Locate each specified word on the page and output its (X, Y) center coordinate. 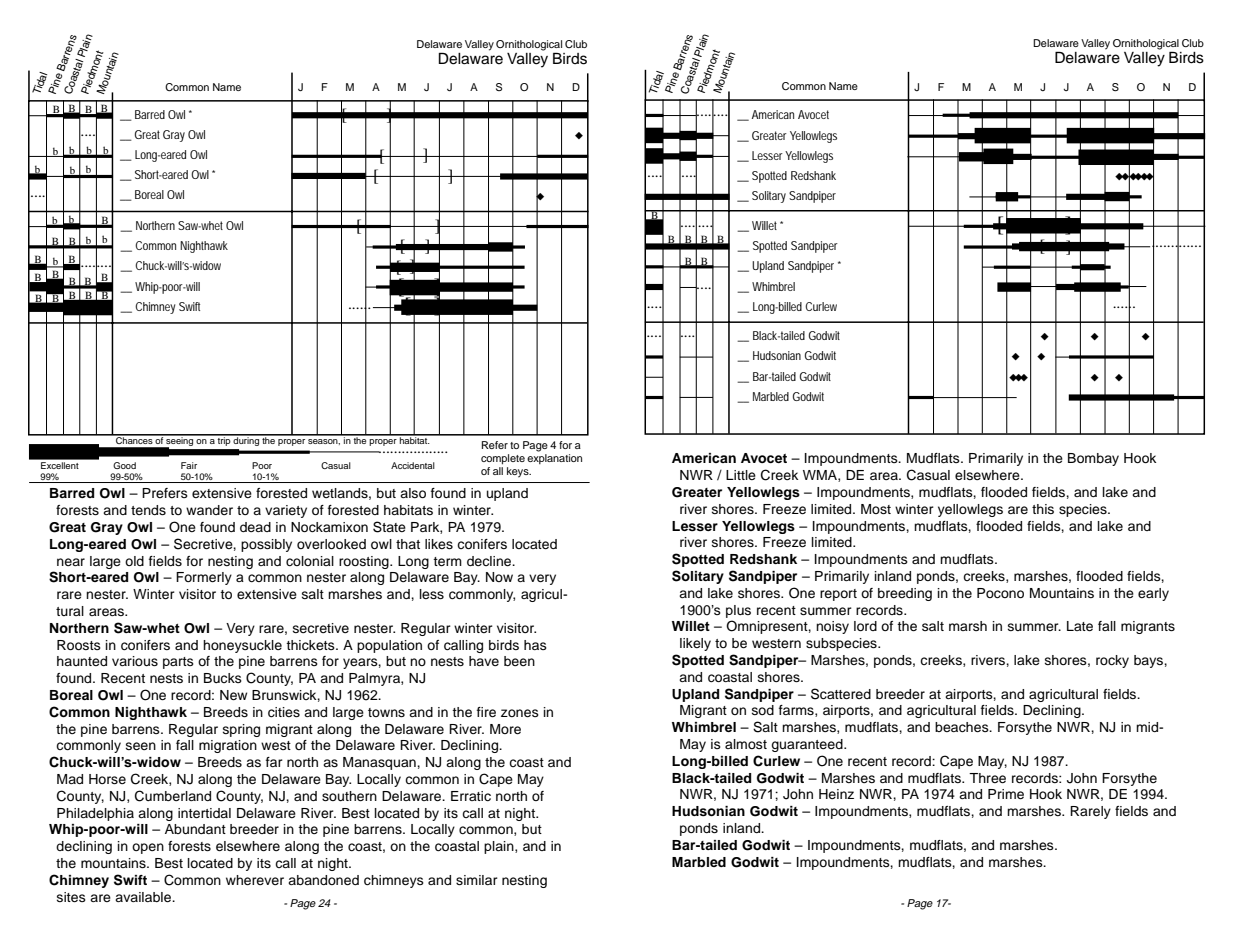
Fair (189, 465)
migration (228, 746)
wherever (255, 880)
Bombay (1093, 459)
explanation (554, 457)
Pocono (1000, 593)
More (505, 729)
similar (477, 880)
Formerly (204, 578)
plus (738, 611)
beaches (963, 727)
